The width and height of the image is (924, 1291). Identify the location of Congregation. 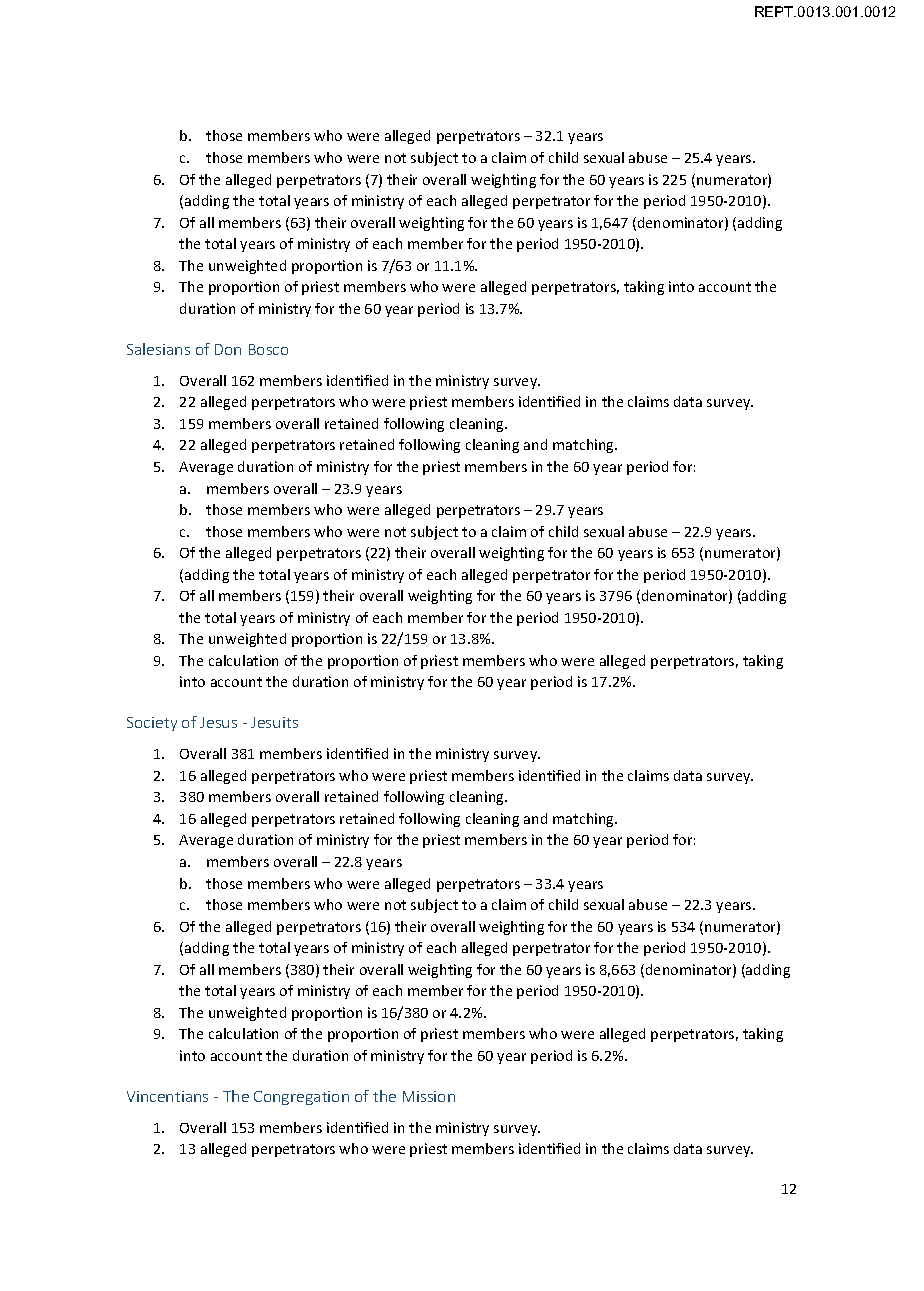
(301, 1098).
